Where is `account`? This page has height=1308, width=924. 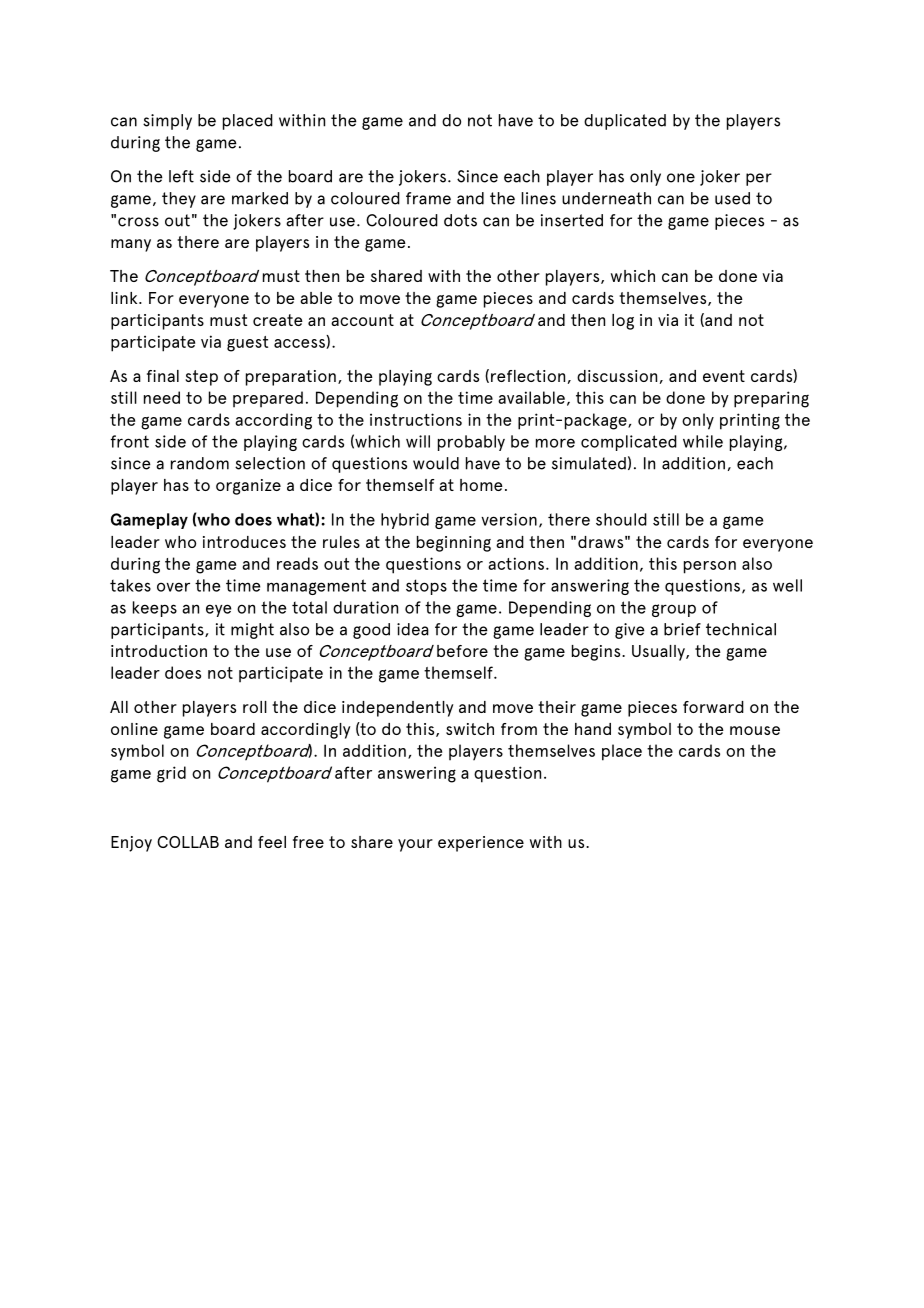
account is located at coordinates (362, 320).
